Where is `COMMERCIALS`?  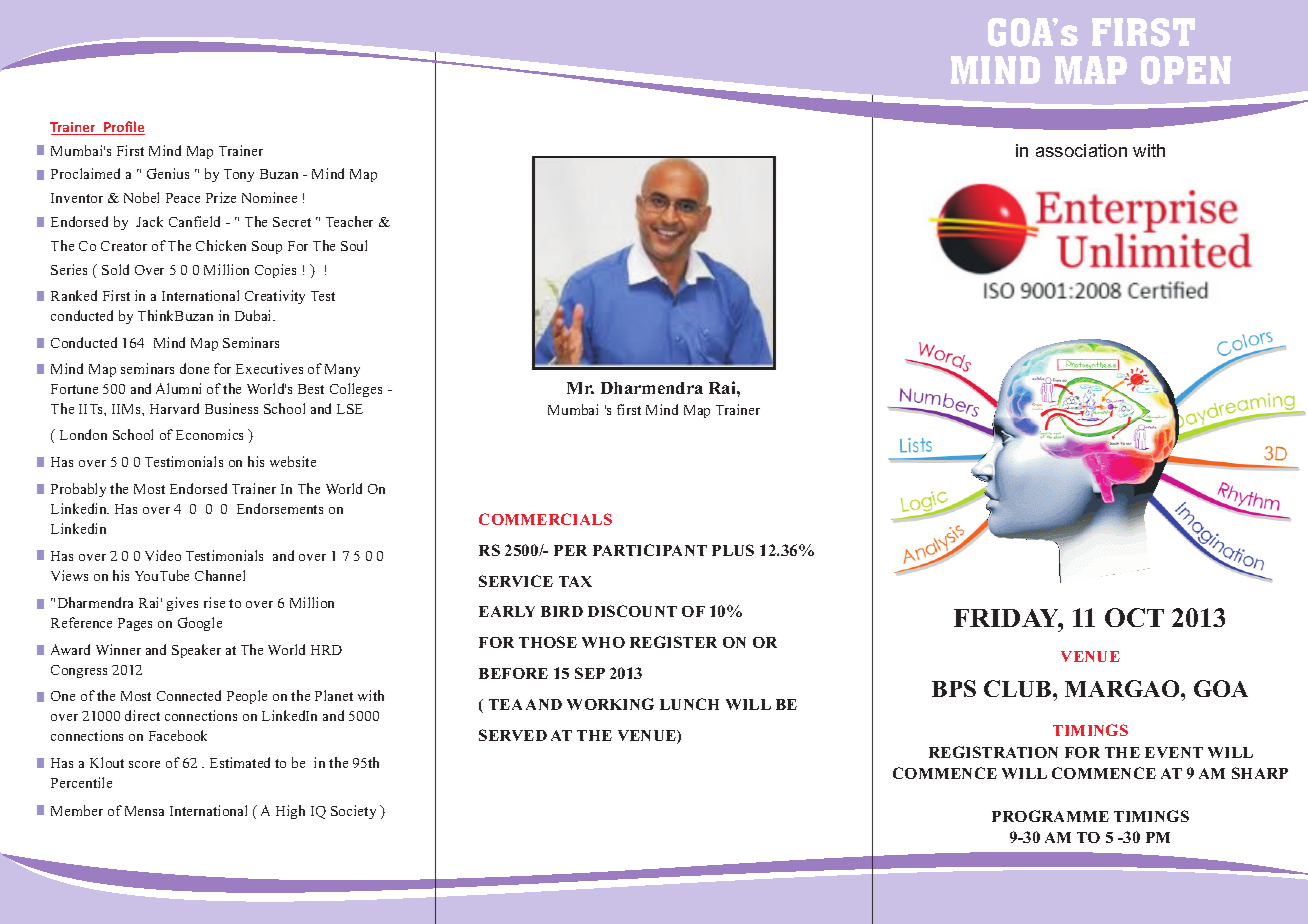
COMMERCIALS is located at coordinates (545, 519).
